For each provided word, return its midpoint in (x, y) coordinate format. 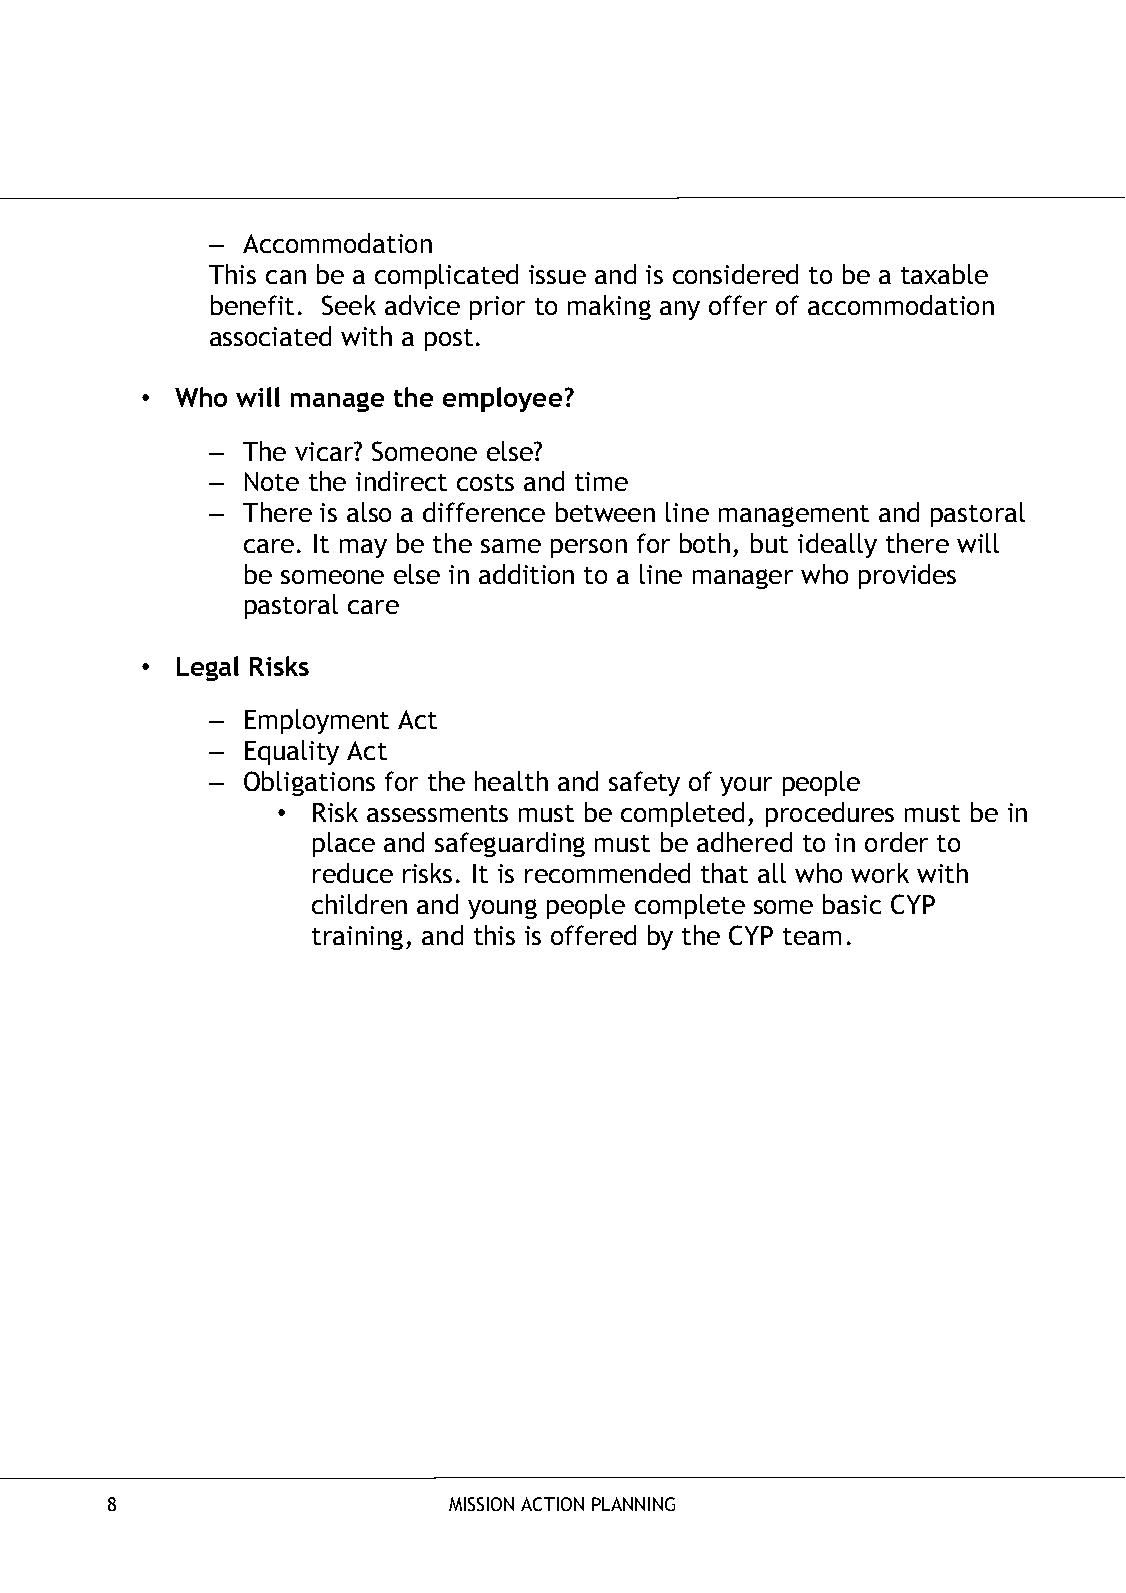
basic (852, 904)
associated (270, 336)
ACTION (552, 1504)
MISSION (481, 1504)
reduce (353, 873)
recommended (607, 873)
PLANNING (633, 1504)
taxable (944, 274)
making (609, 307)
